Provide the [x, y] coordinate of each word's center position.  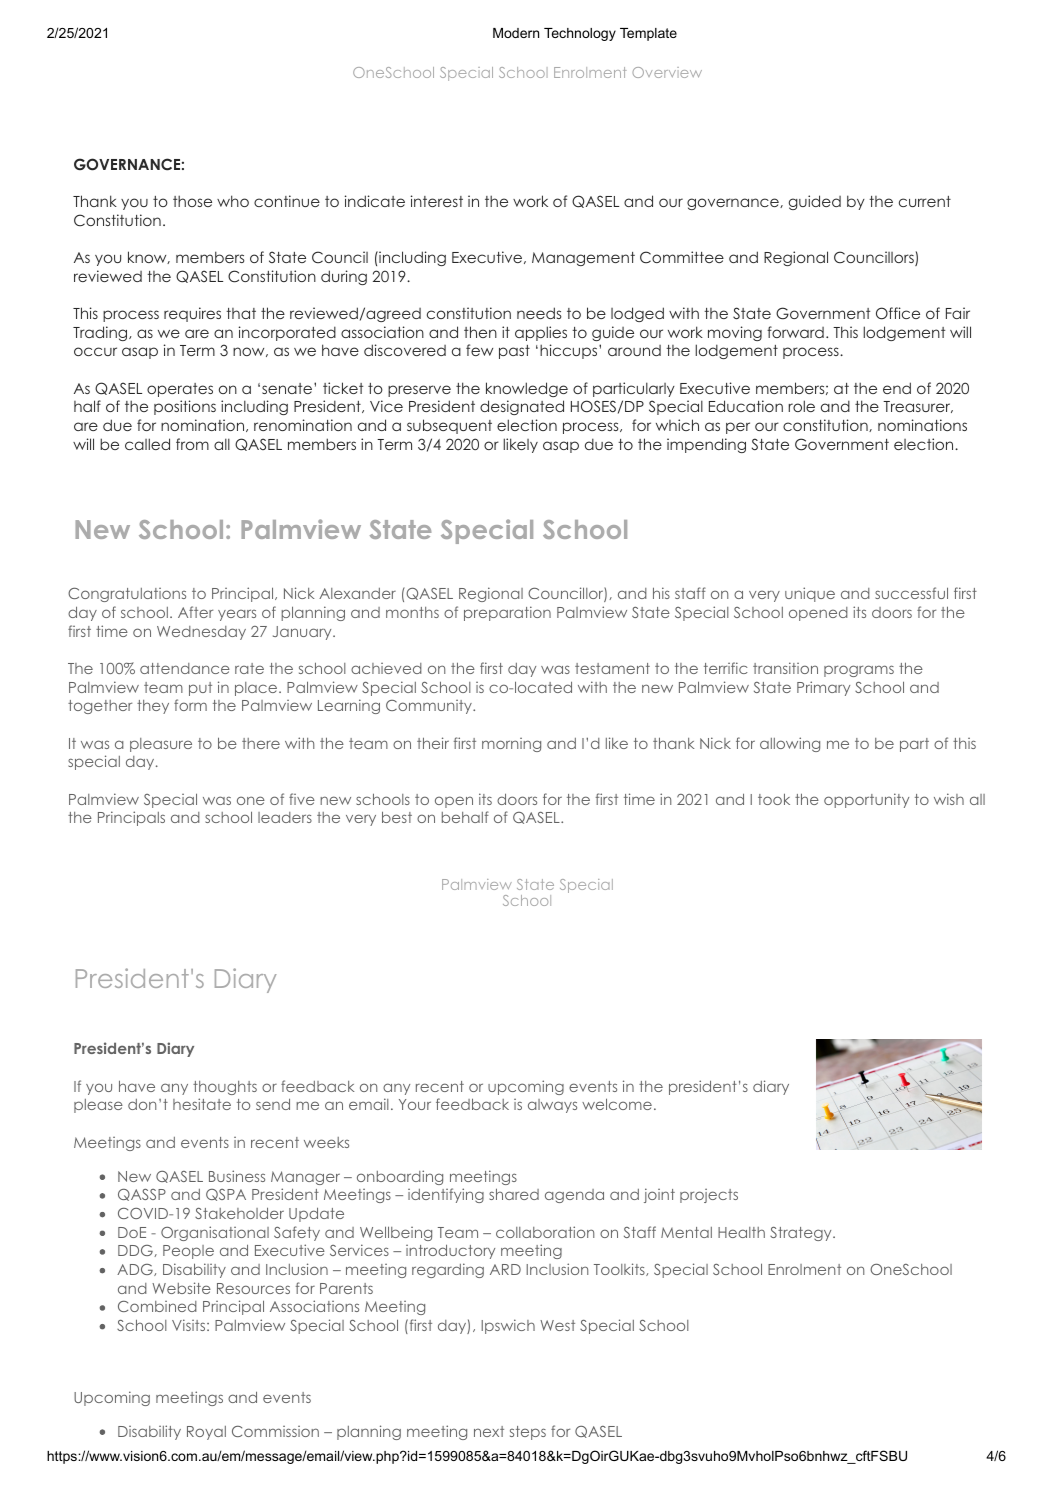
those [192, 201]
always [552, 1106]
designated [522, 407]
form [190, 705]
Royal [206, 1433]
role [801, 406]
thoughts [225, 1088]
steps [528, 1433]
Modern [516, 33]
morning [511, 745]
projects [709, 1196]
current [925, 201]
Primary [823, 688]
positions [185, 407]
